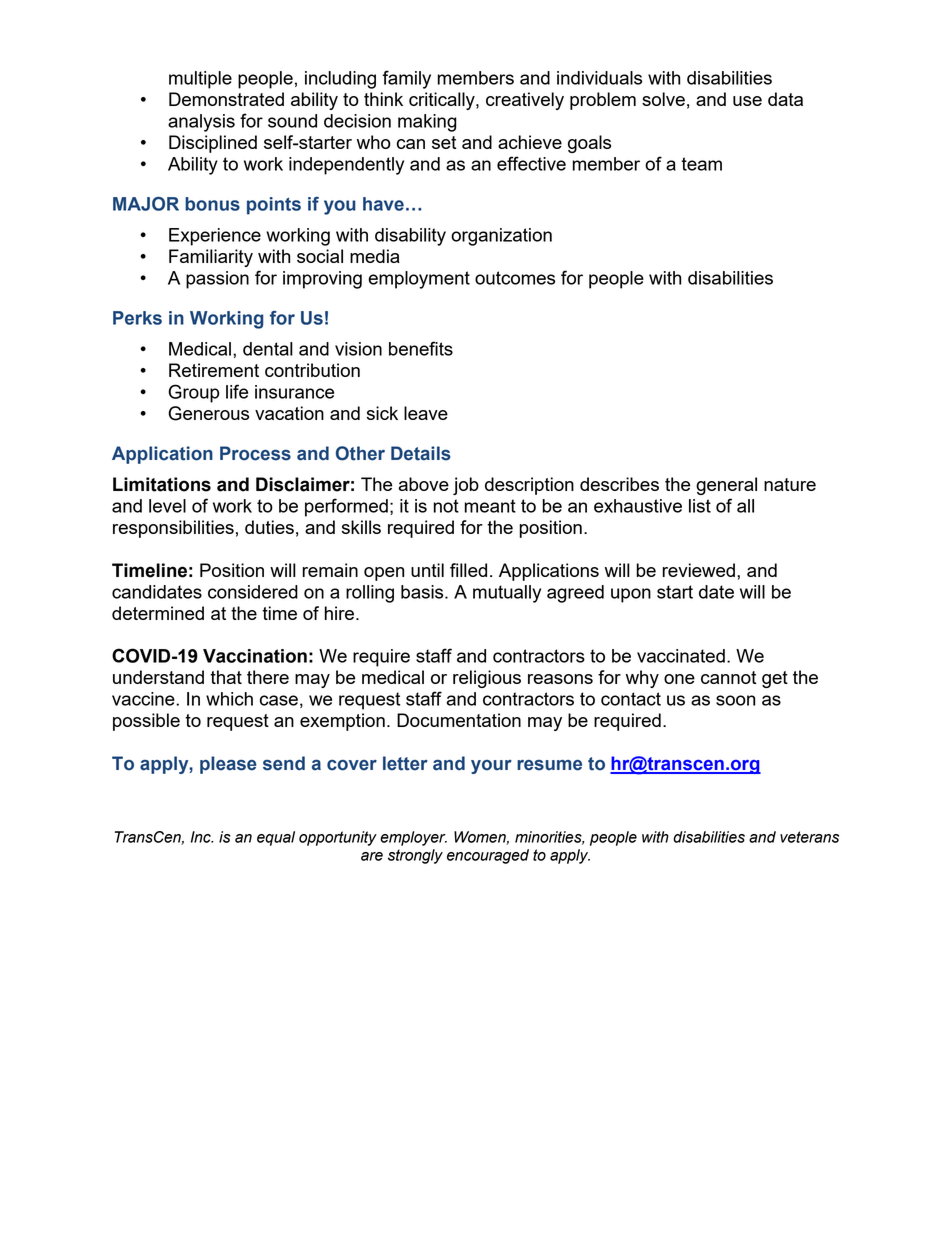 The image size is (952, 1233). What do you see at coordinates (468, 570) in the document?
I see `filled` at bounding box center [468, 570].
